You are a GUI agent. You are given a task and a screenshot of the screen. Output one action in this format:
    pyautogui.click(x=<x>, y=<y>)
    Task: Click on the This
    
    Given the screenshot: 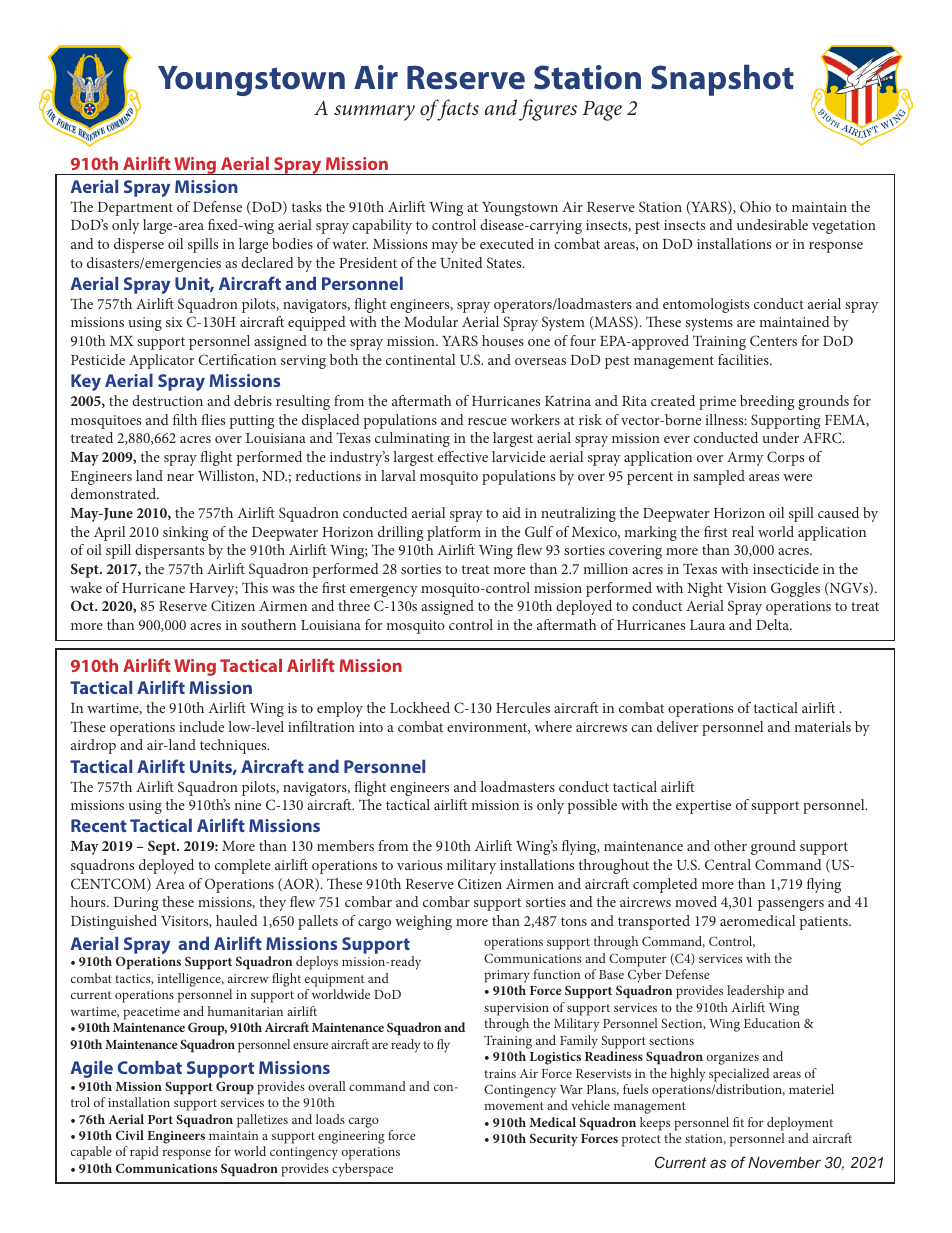 What is the action you would take?
    pyautogui.click(x=255, y=587)
